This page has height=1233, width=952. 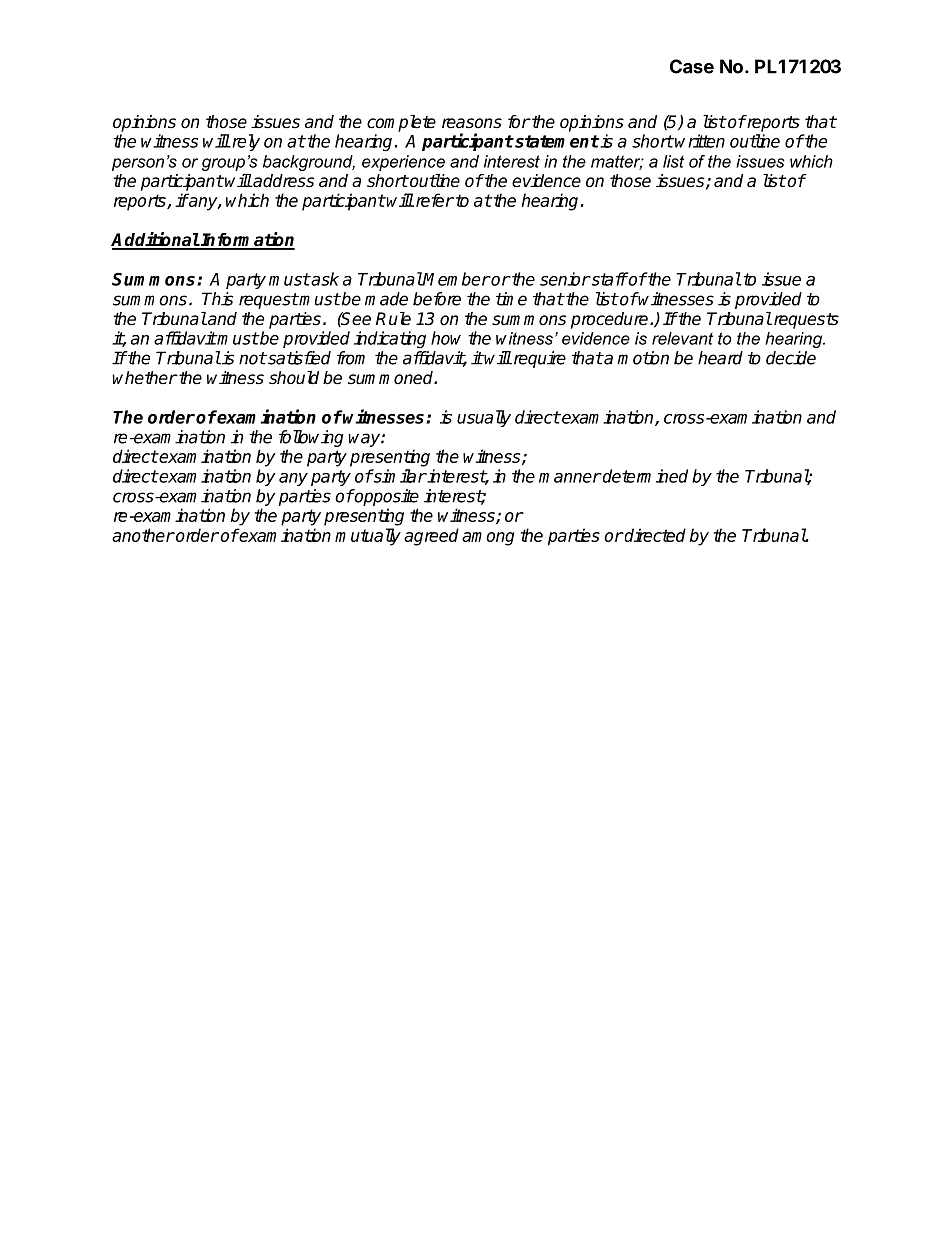 I want to click on reasons, so click(x=472, y=123).
